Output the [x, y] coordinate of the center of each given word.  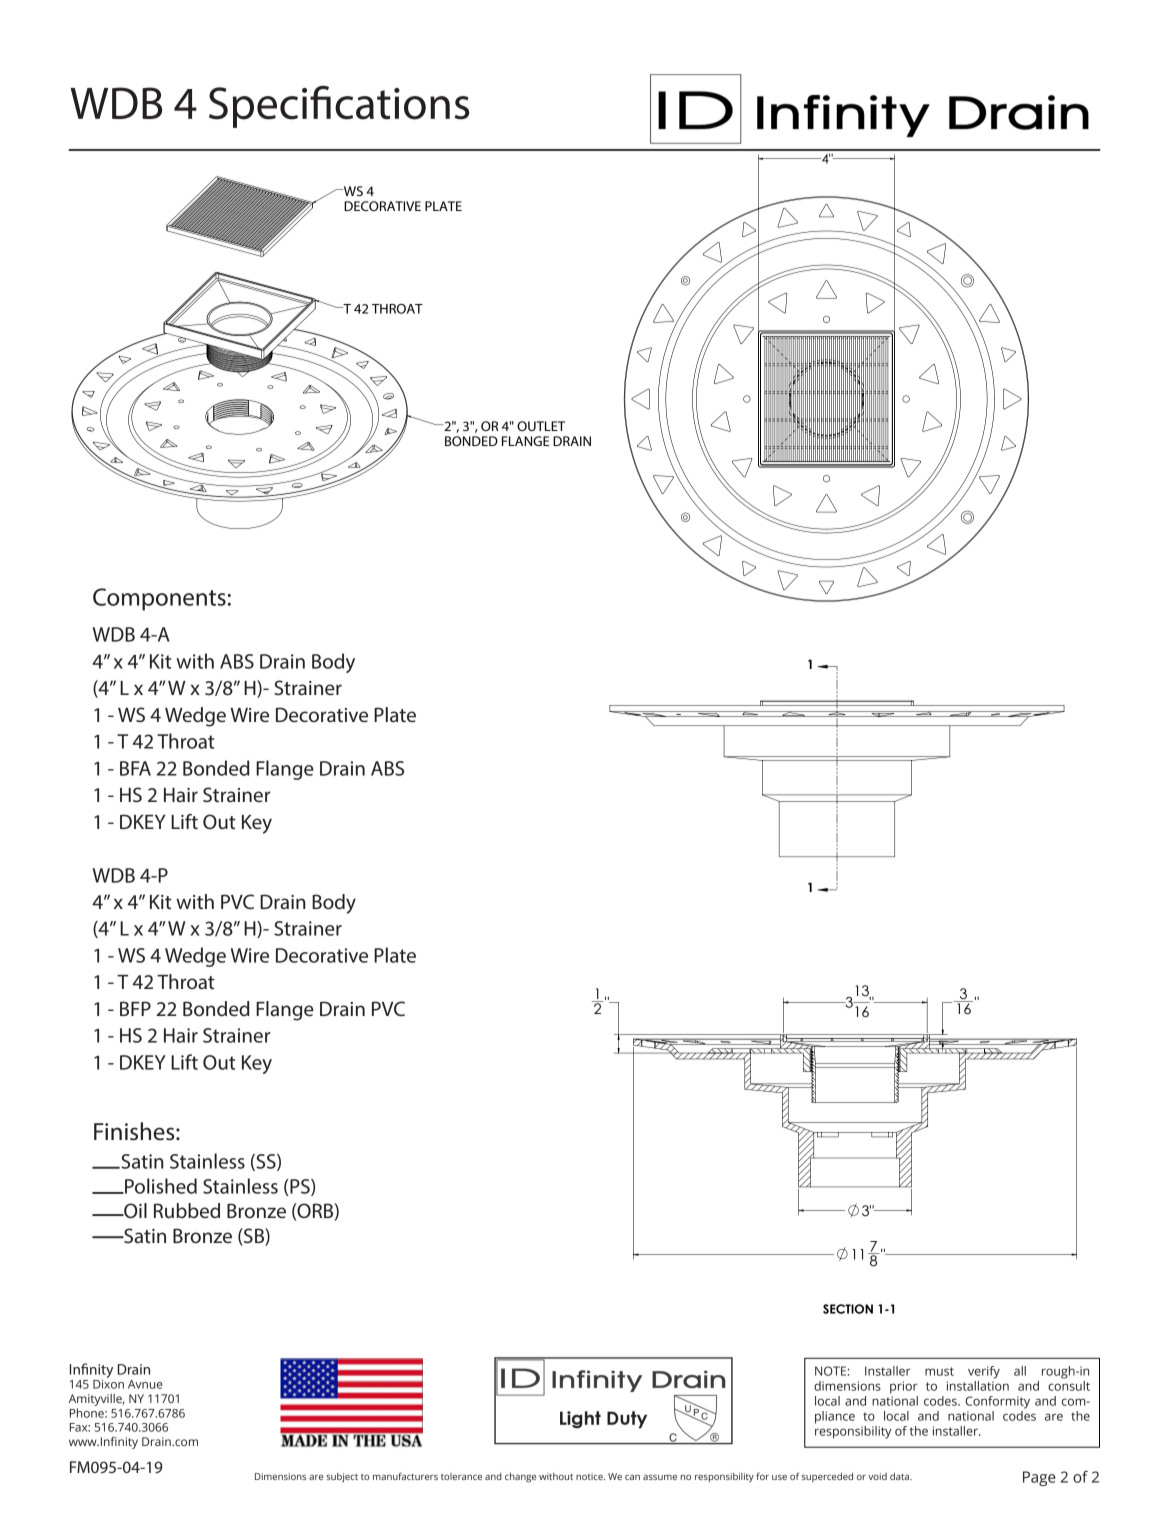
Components [159, 599]
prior [904, 1387]
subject [342, 1477]
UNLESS [119, 710]
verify [984, 1372]
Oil [134, 1211]
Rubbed [187, 1210]
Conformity [997, 1402]
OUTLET [541, 426]
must [939, 1371]
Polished [160, 1186]
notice [590, 1476]
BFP [135, 1008]
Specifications [339, 106]
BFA [135, 768]
